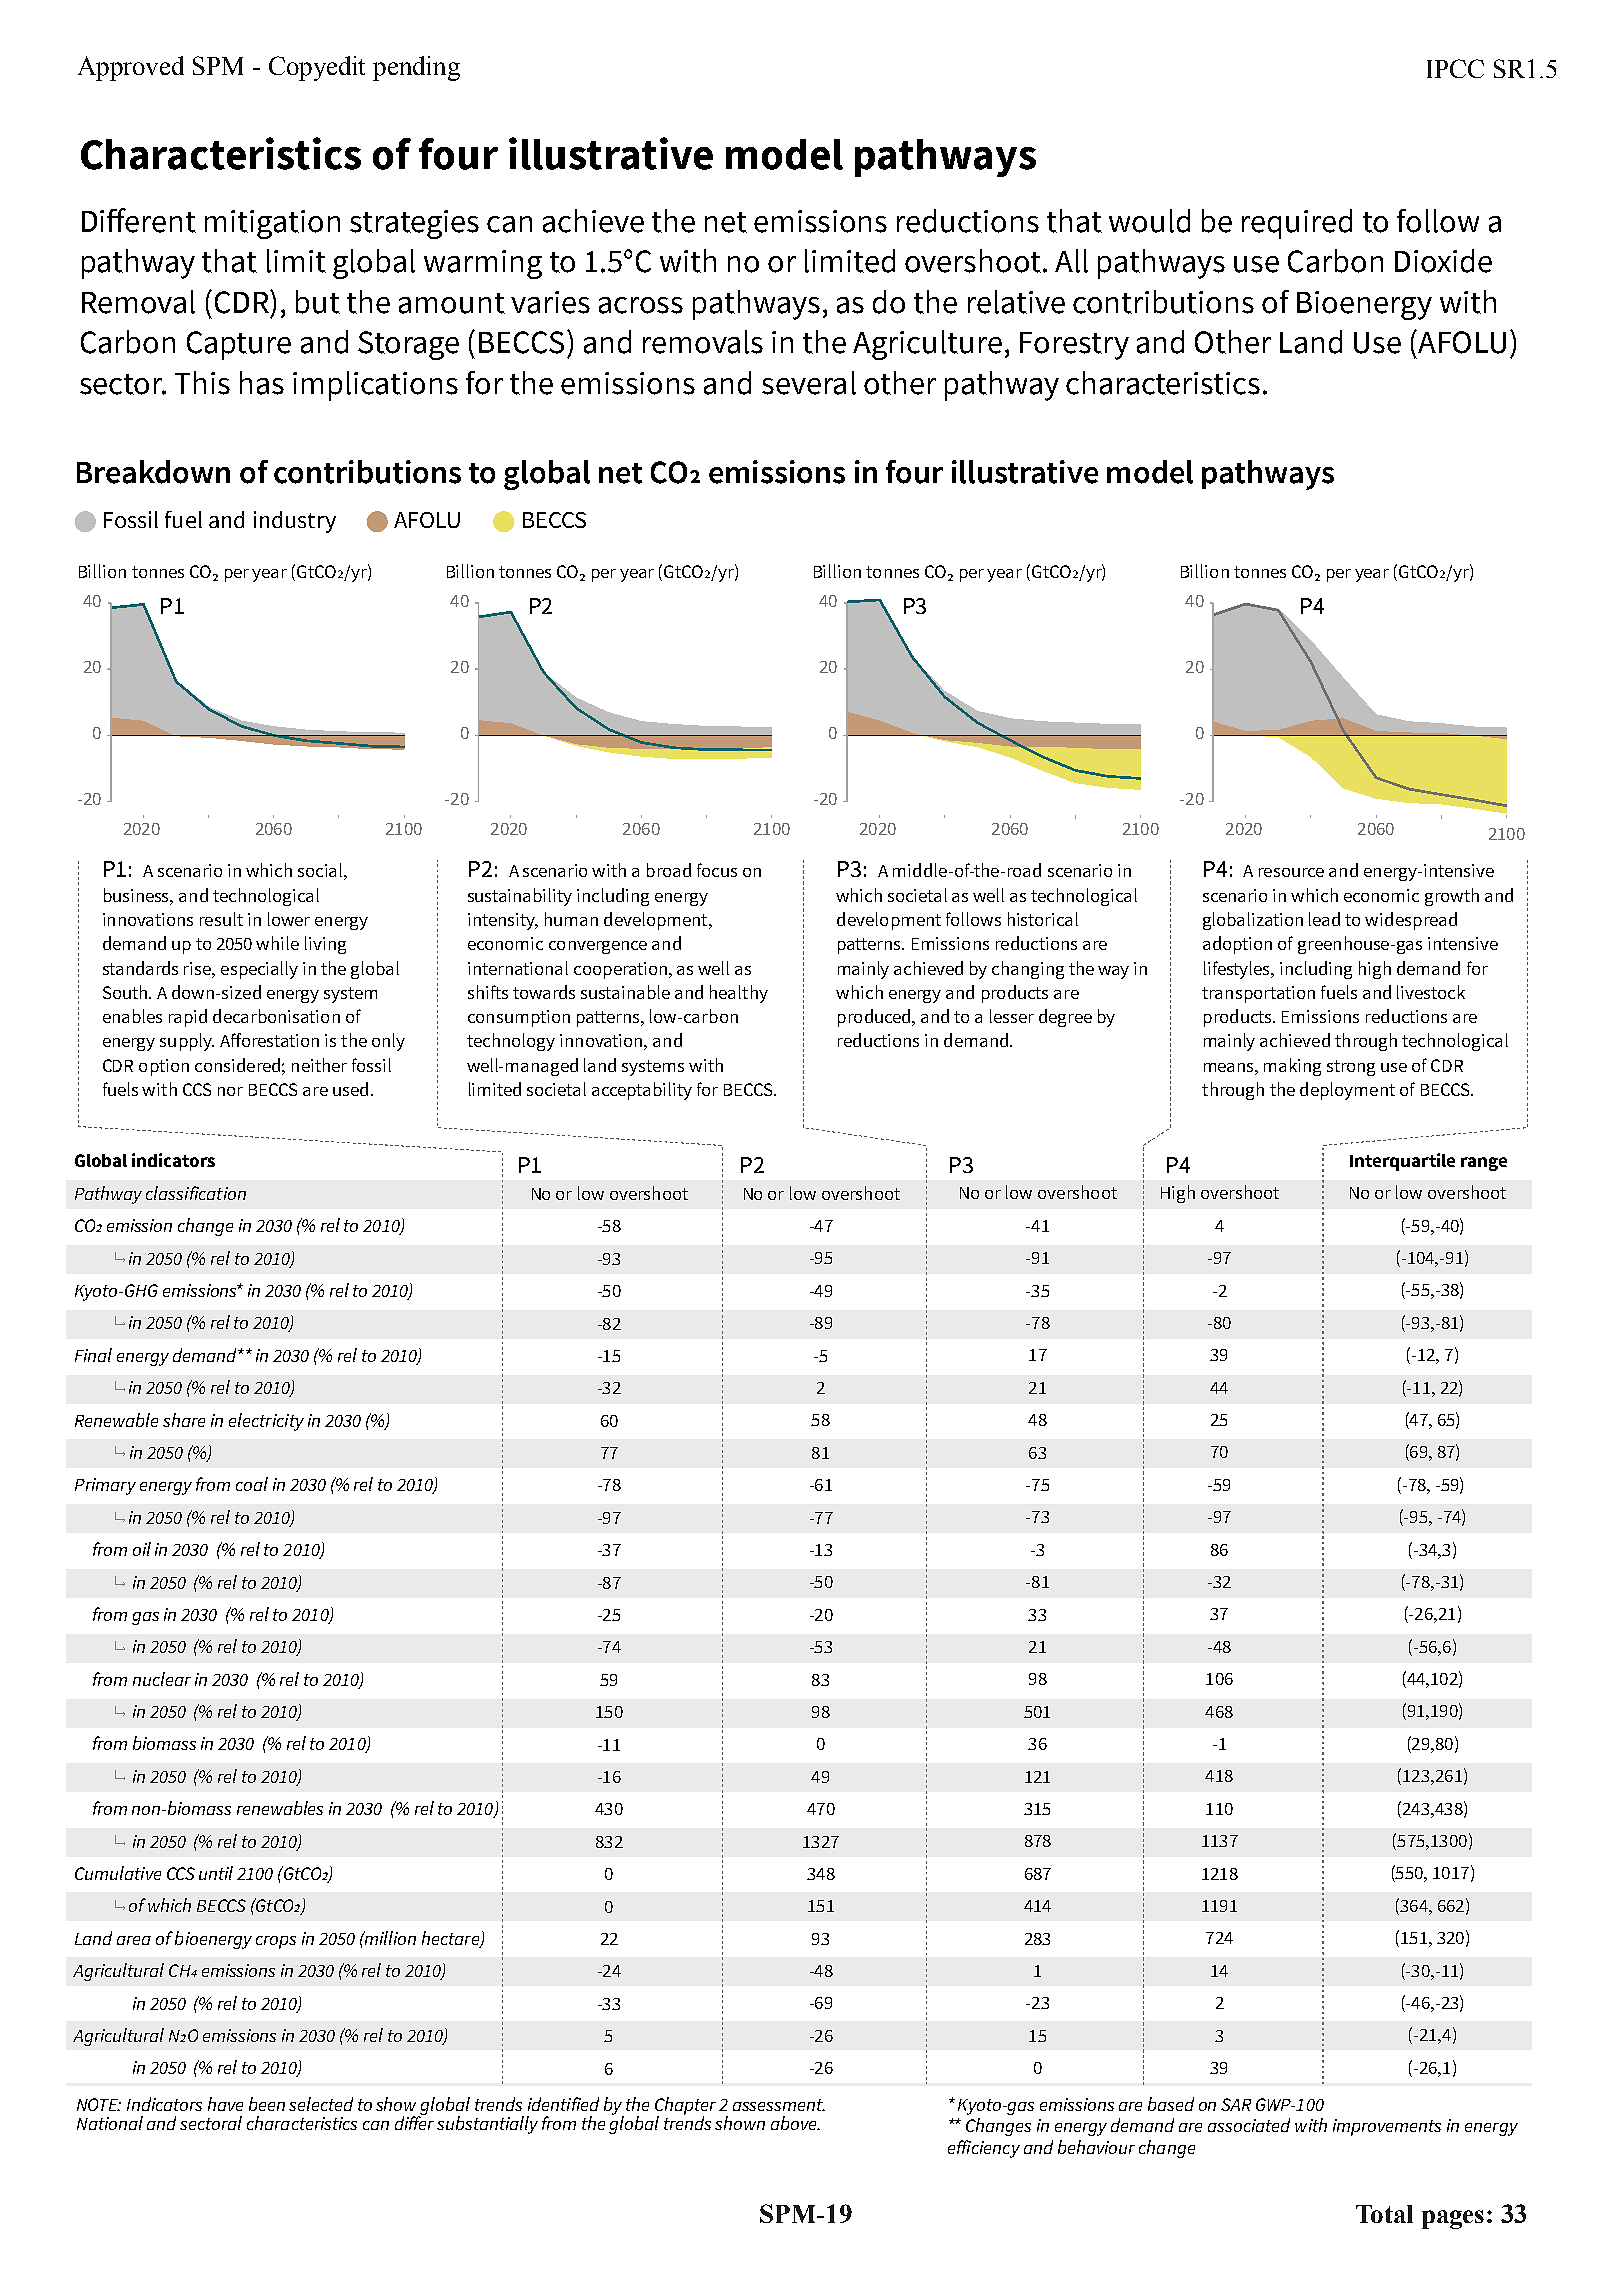 The image size is (1607, 2273). What do you see at coordinates (641, 305) in the screenshot?
I see `across` at bounding box center [641, 305].
